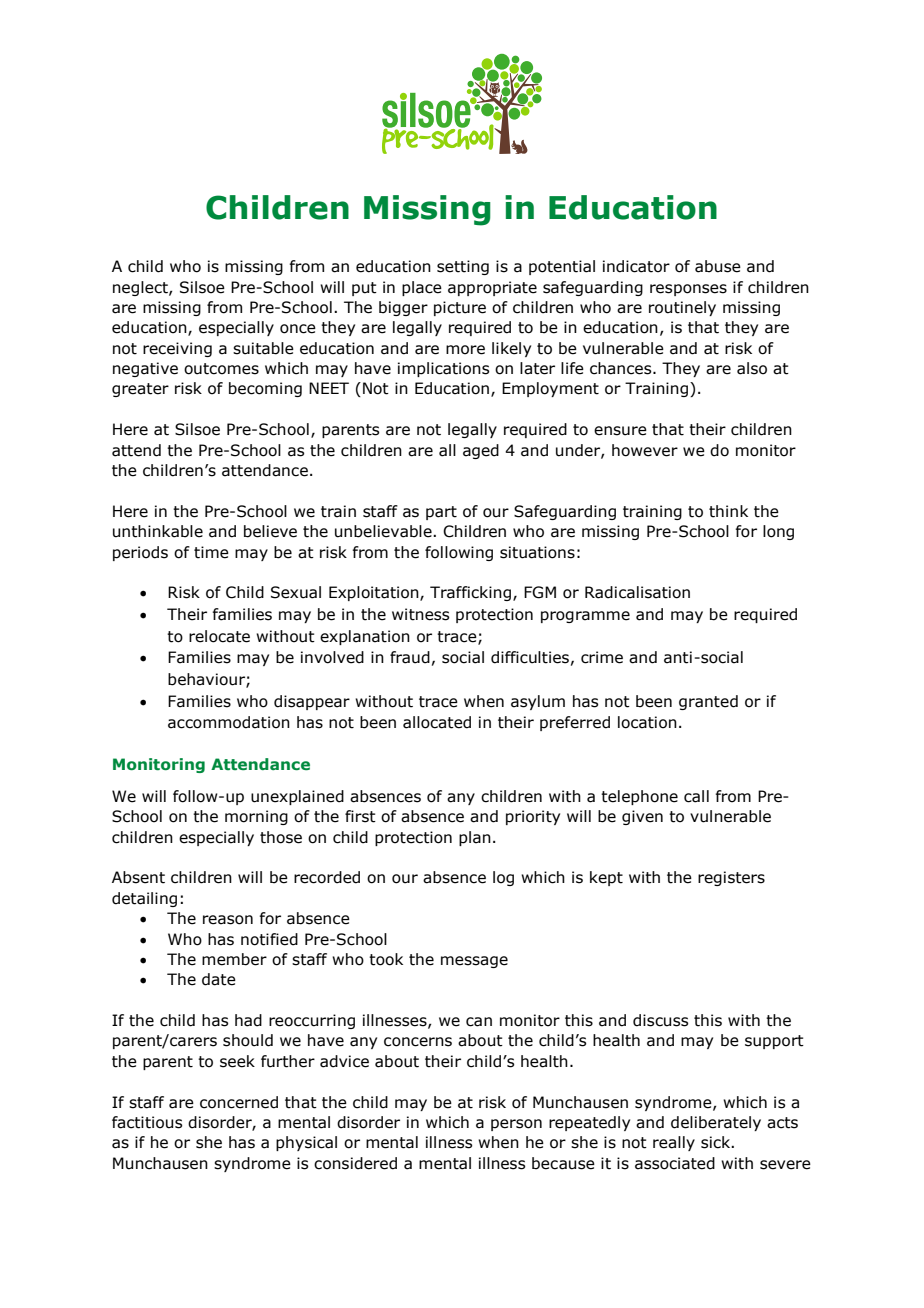 The width and height of the screenshot is (924, 1308). Describe the element at coordinates (696, 796) in the screenshot. I see `call` at that location.
